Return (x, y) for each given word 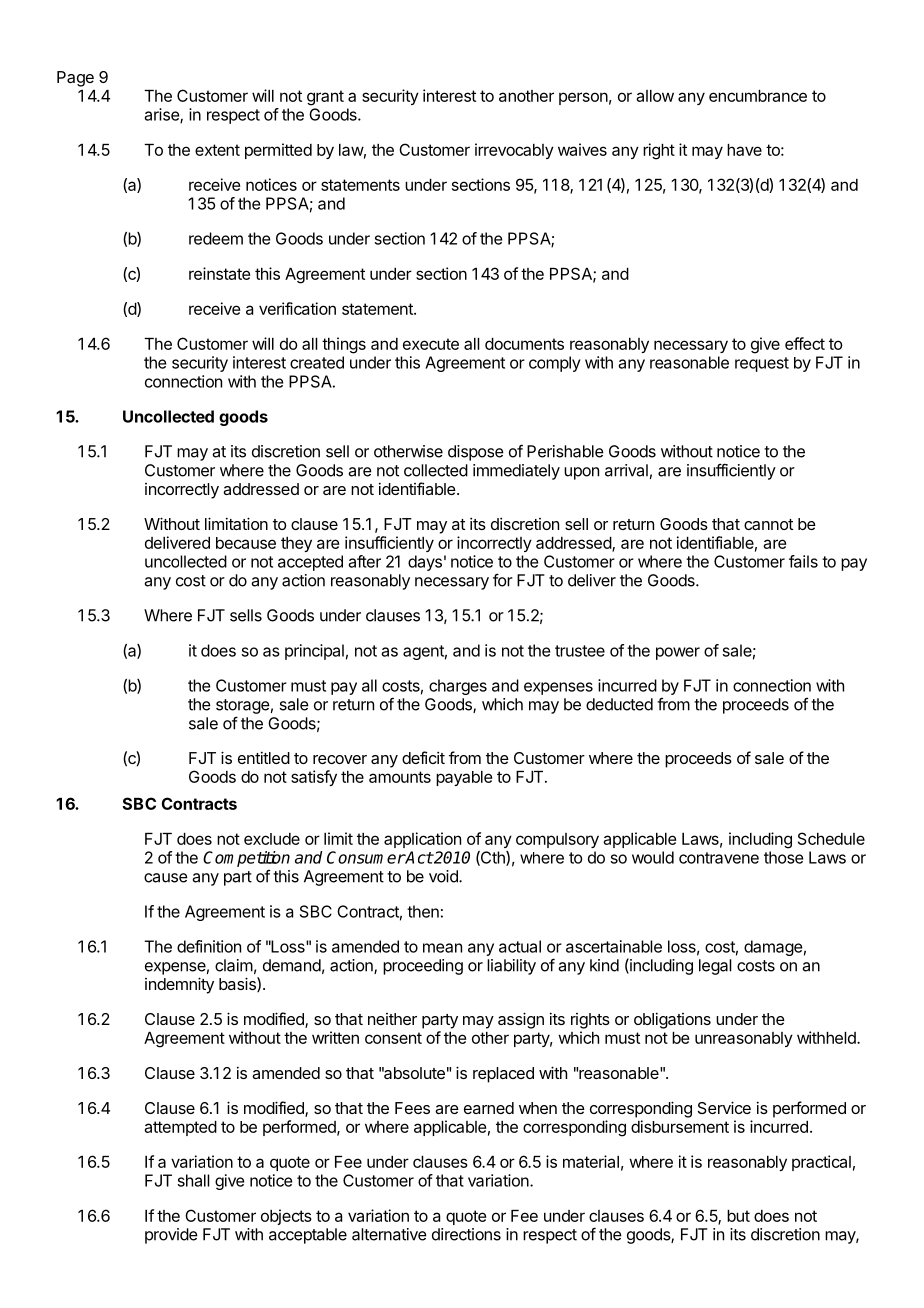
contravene (719, 858)
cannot (768, 524)
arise (163, 115)
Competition (246, 859)
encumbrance (758, 96)
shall (194, 1180)
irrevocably (514, 151)
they (296, 544)
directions (466, 1234)
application (422, 840)
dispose (476, 453)
